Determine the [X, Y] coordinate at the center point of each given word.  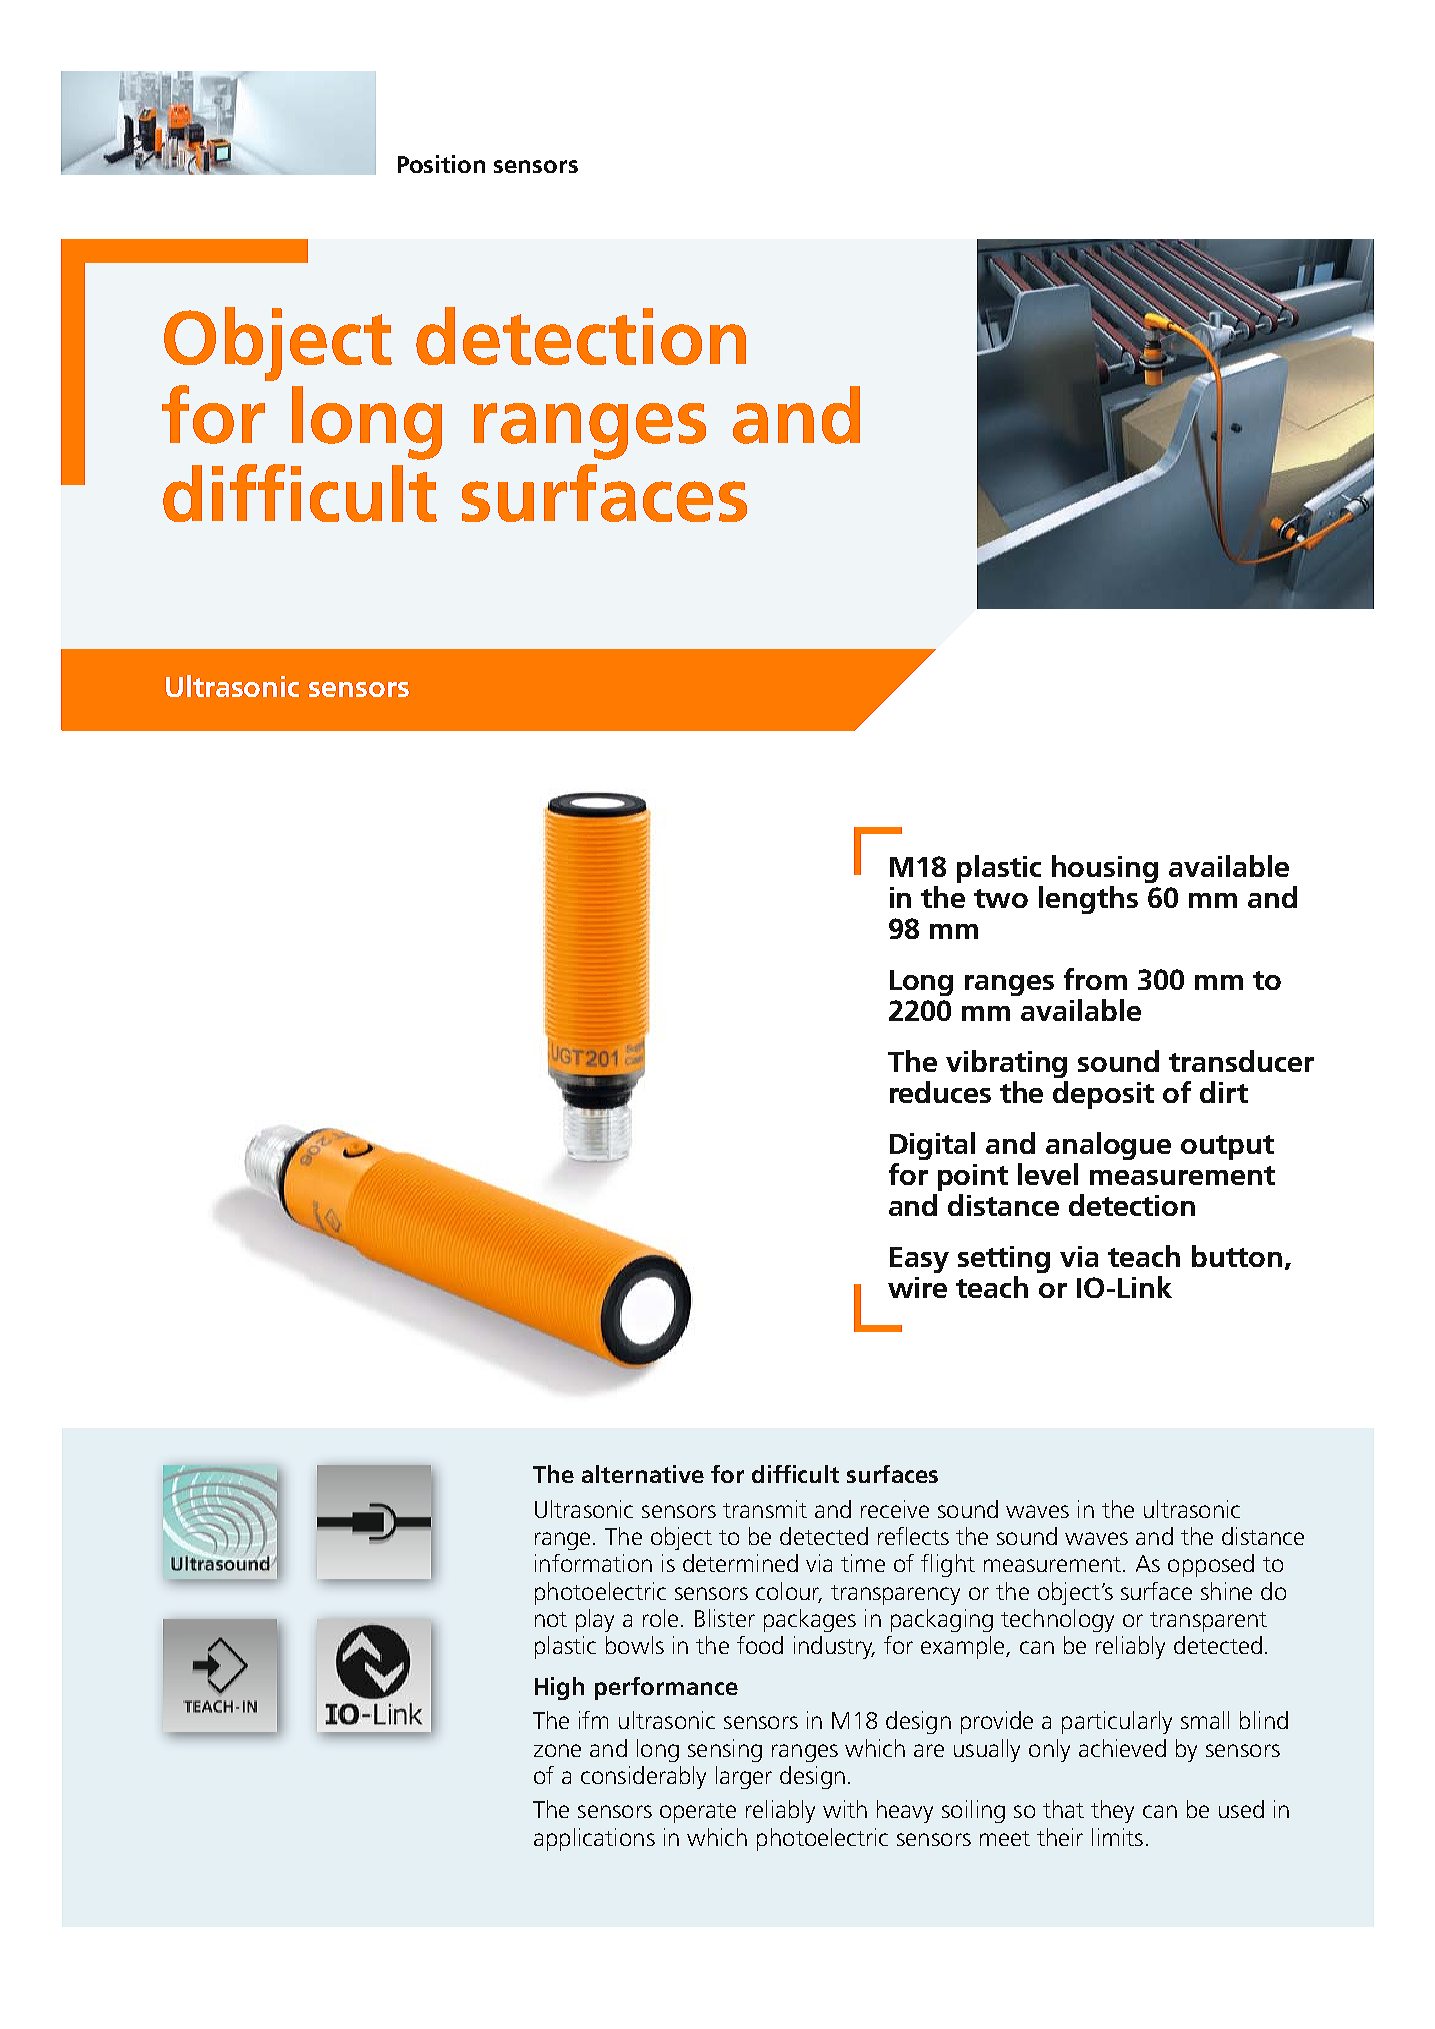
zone [557, 1750]
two [1001, 898]
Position [441, 164]
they [1112, 1811]
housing [1105, 869]
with [845, 1809]
